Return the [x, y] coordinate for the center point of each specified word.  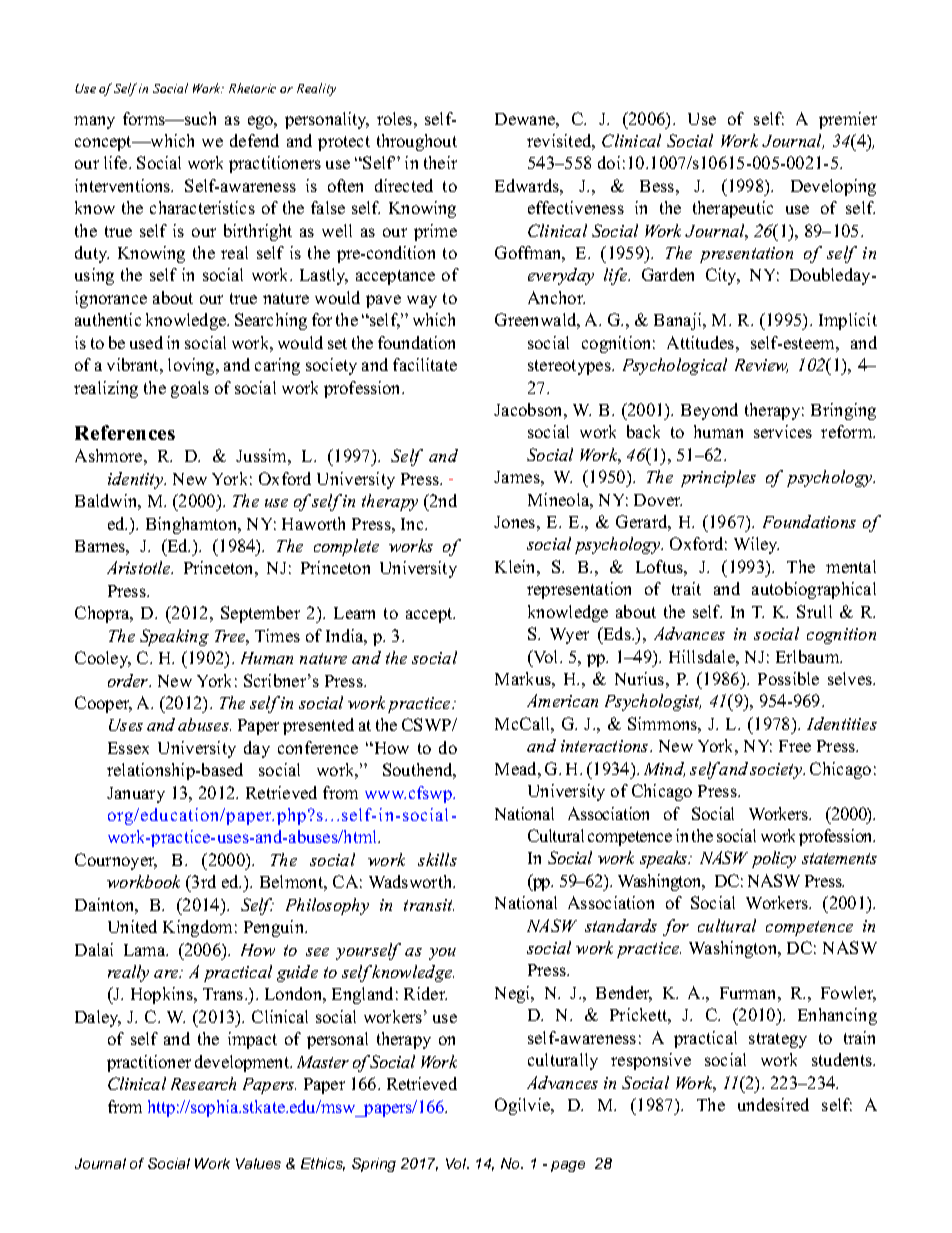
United [132, 926]
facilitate [425, 364]
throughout [417, 142]
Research [203, 1083]
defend [254, 140]
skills [437, 859]
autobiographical [814, 590]
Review [761, 366]
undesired [773, 1104]
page [568, 1166]
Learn [354, 613]
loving [192, 366]
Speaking [174, 637]
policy [774, 859]
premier [848, 120]
